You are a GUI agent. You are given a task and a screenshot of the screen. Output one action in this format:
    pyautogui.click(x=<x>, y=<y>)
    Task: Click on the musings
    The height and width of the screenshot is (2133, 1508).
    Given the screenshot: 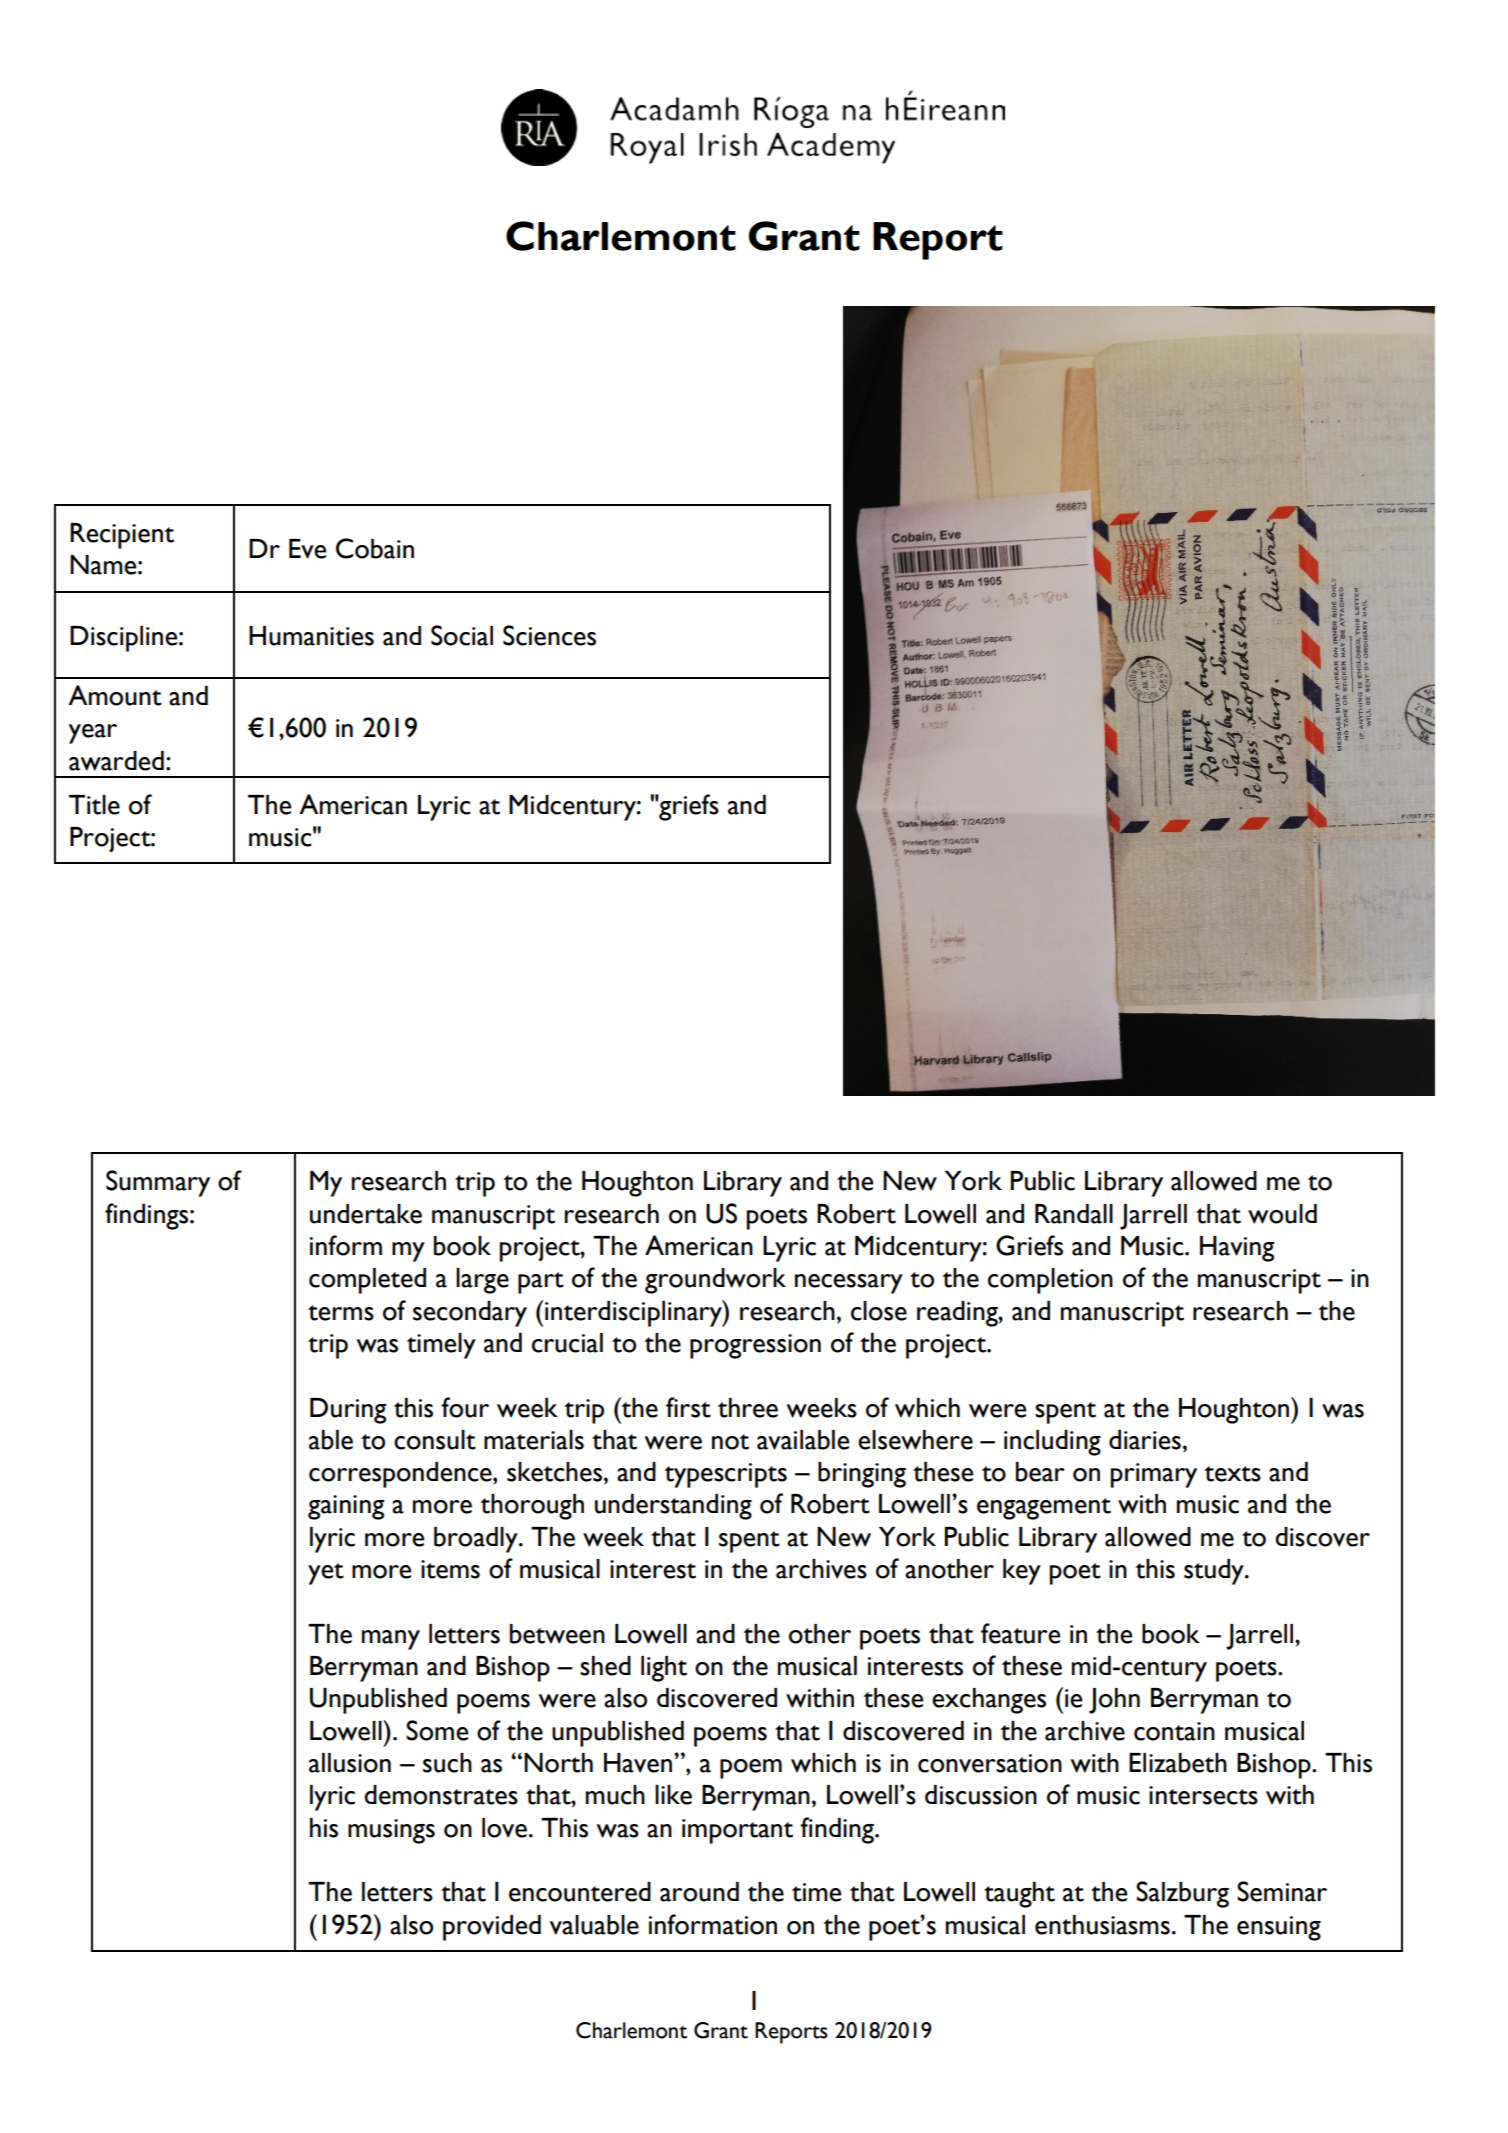 What is the action you would take?
    pyautogui.click(x=391, y=1831)
